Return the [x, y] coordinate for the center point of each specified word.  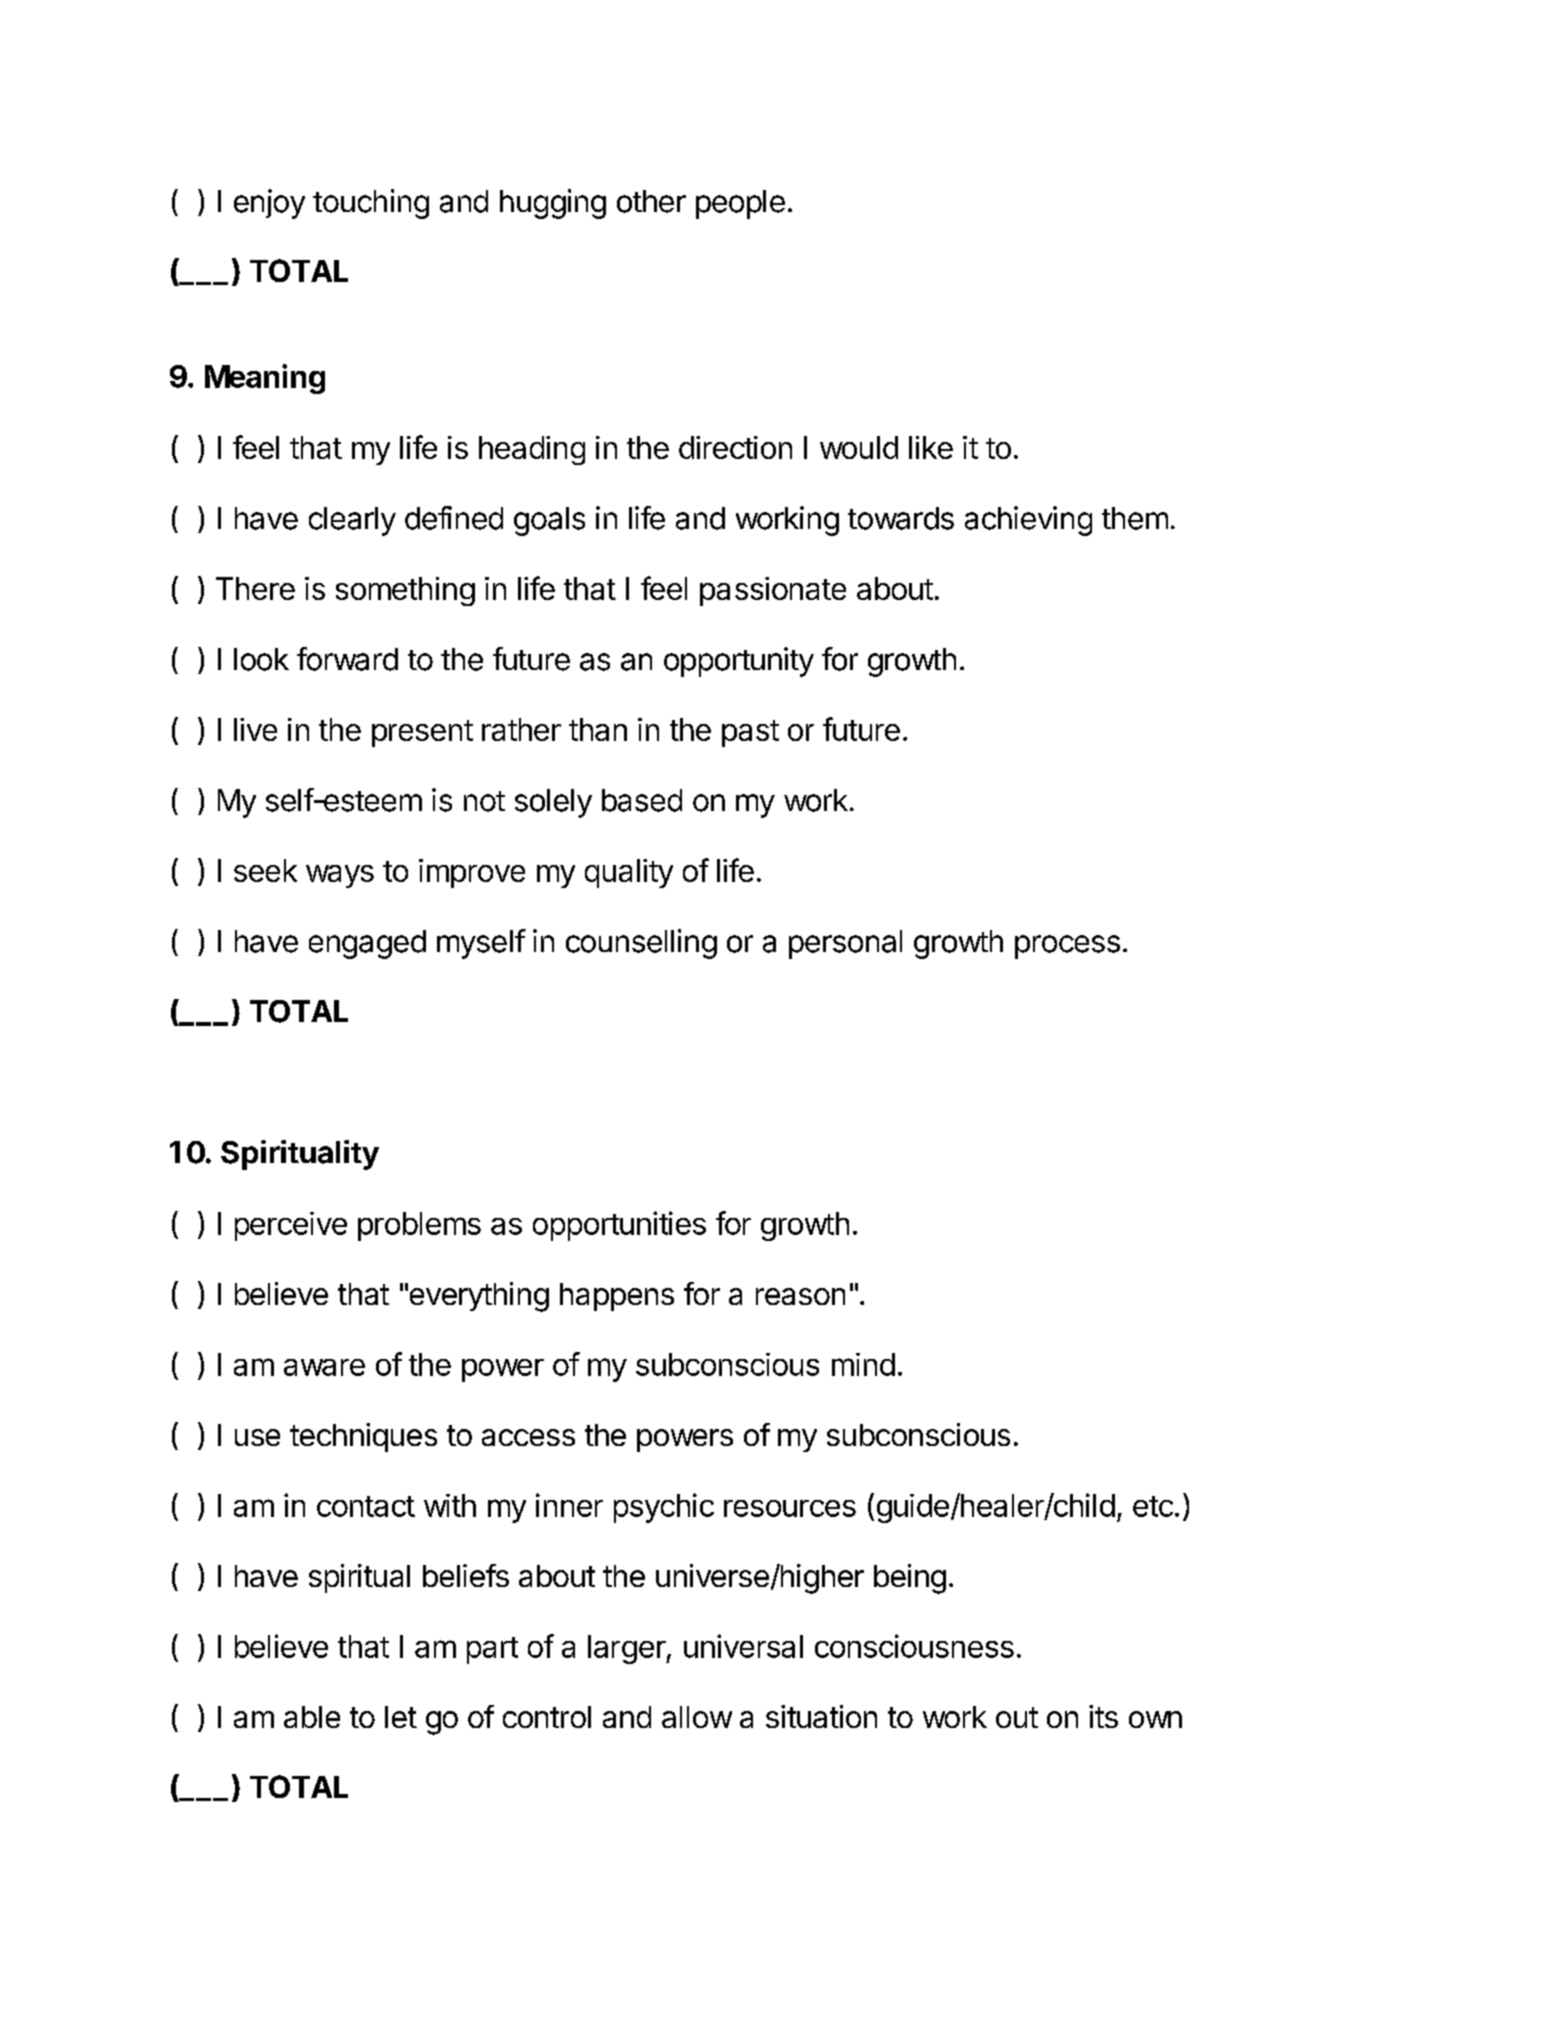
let [401, 1717]
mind [863, 1364]
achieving [1028, 521]
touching [371, 204]
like [931, 447]
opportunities [619, 1226]
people [740, 204]
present [422, 733]
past [750, 733]
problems [419, 1226]
